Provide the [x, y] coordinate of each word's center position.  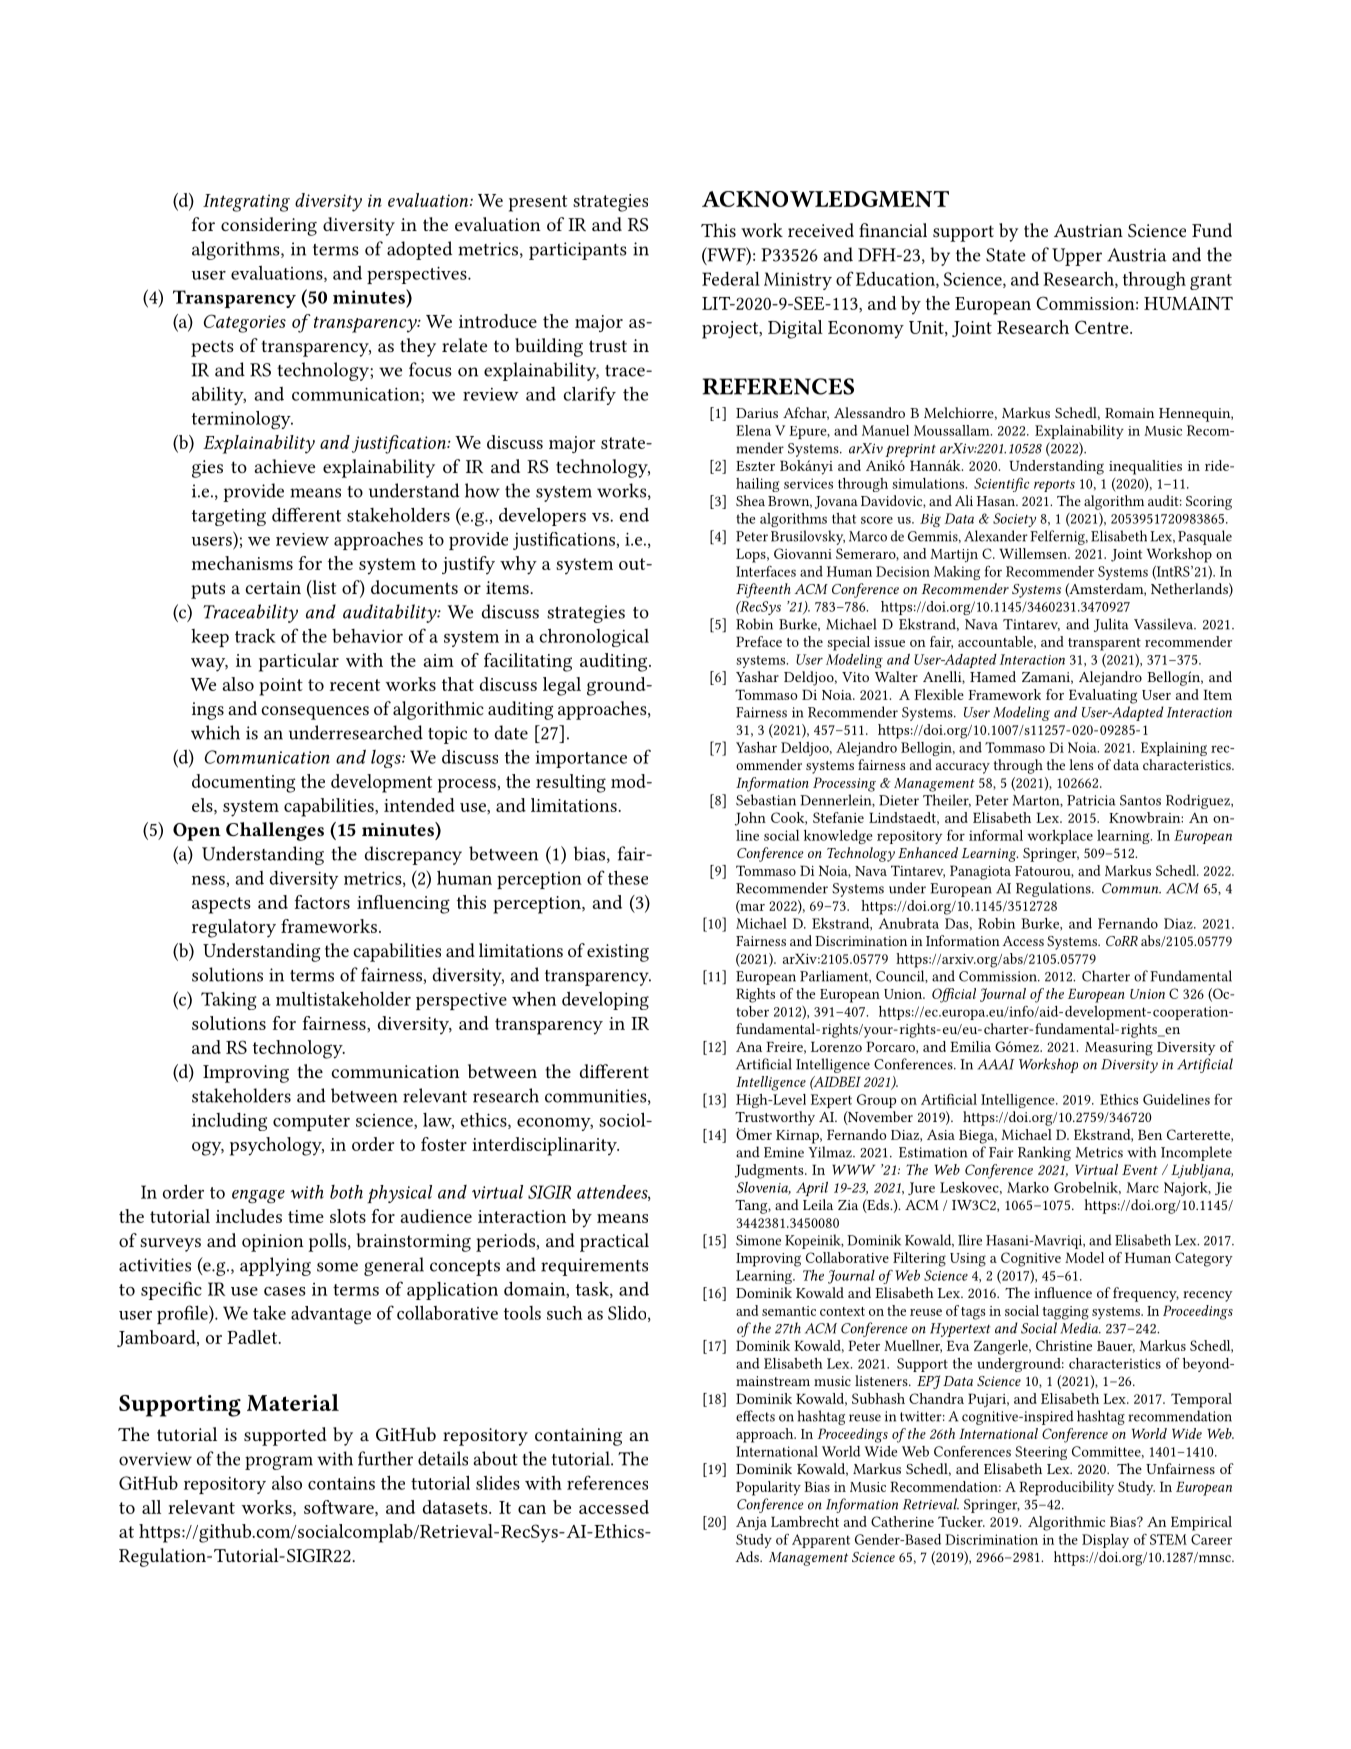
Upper [1077, 257]
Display [1105, 1541]
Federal [731, 279]
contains [341, 1483]
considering [269, 226]
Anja [751, 1523]
